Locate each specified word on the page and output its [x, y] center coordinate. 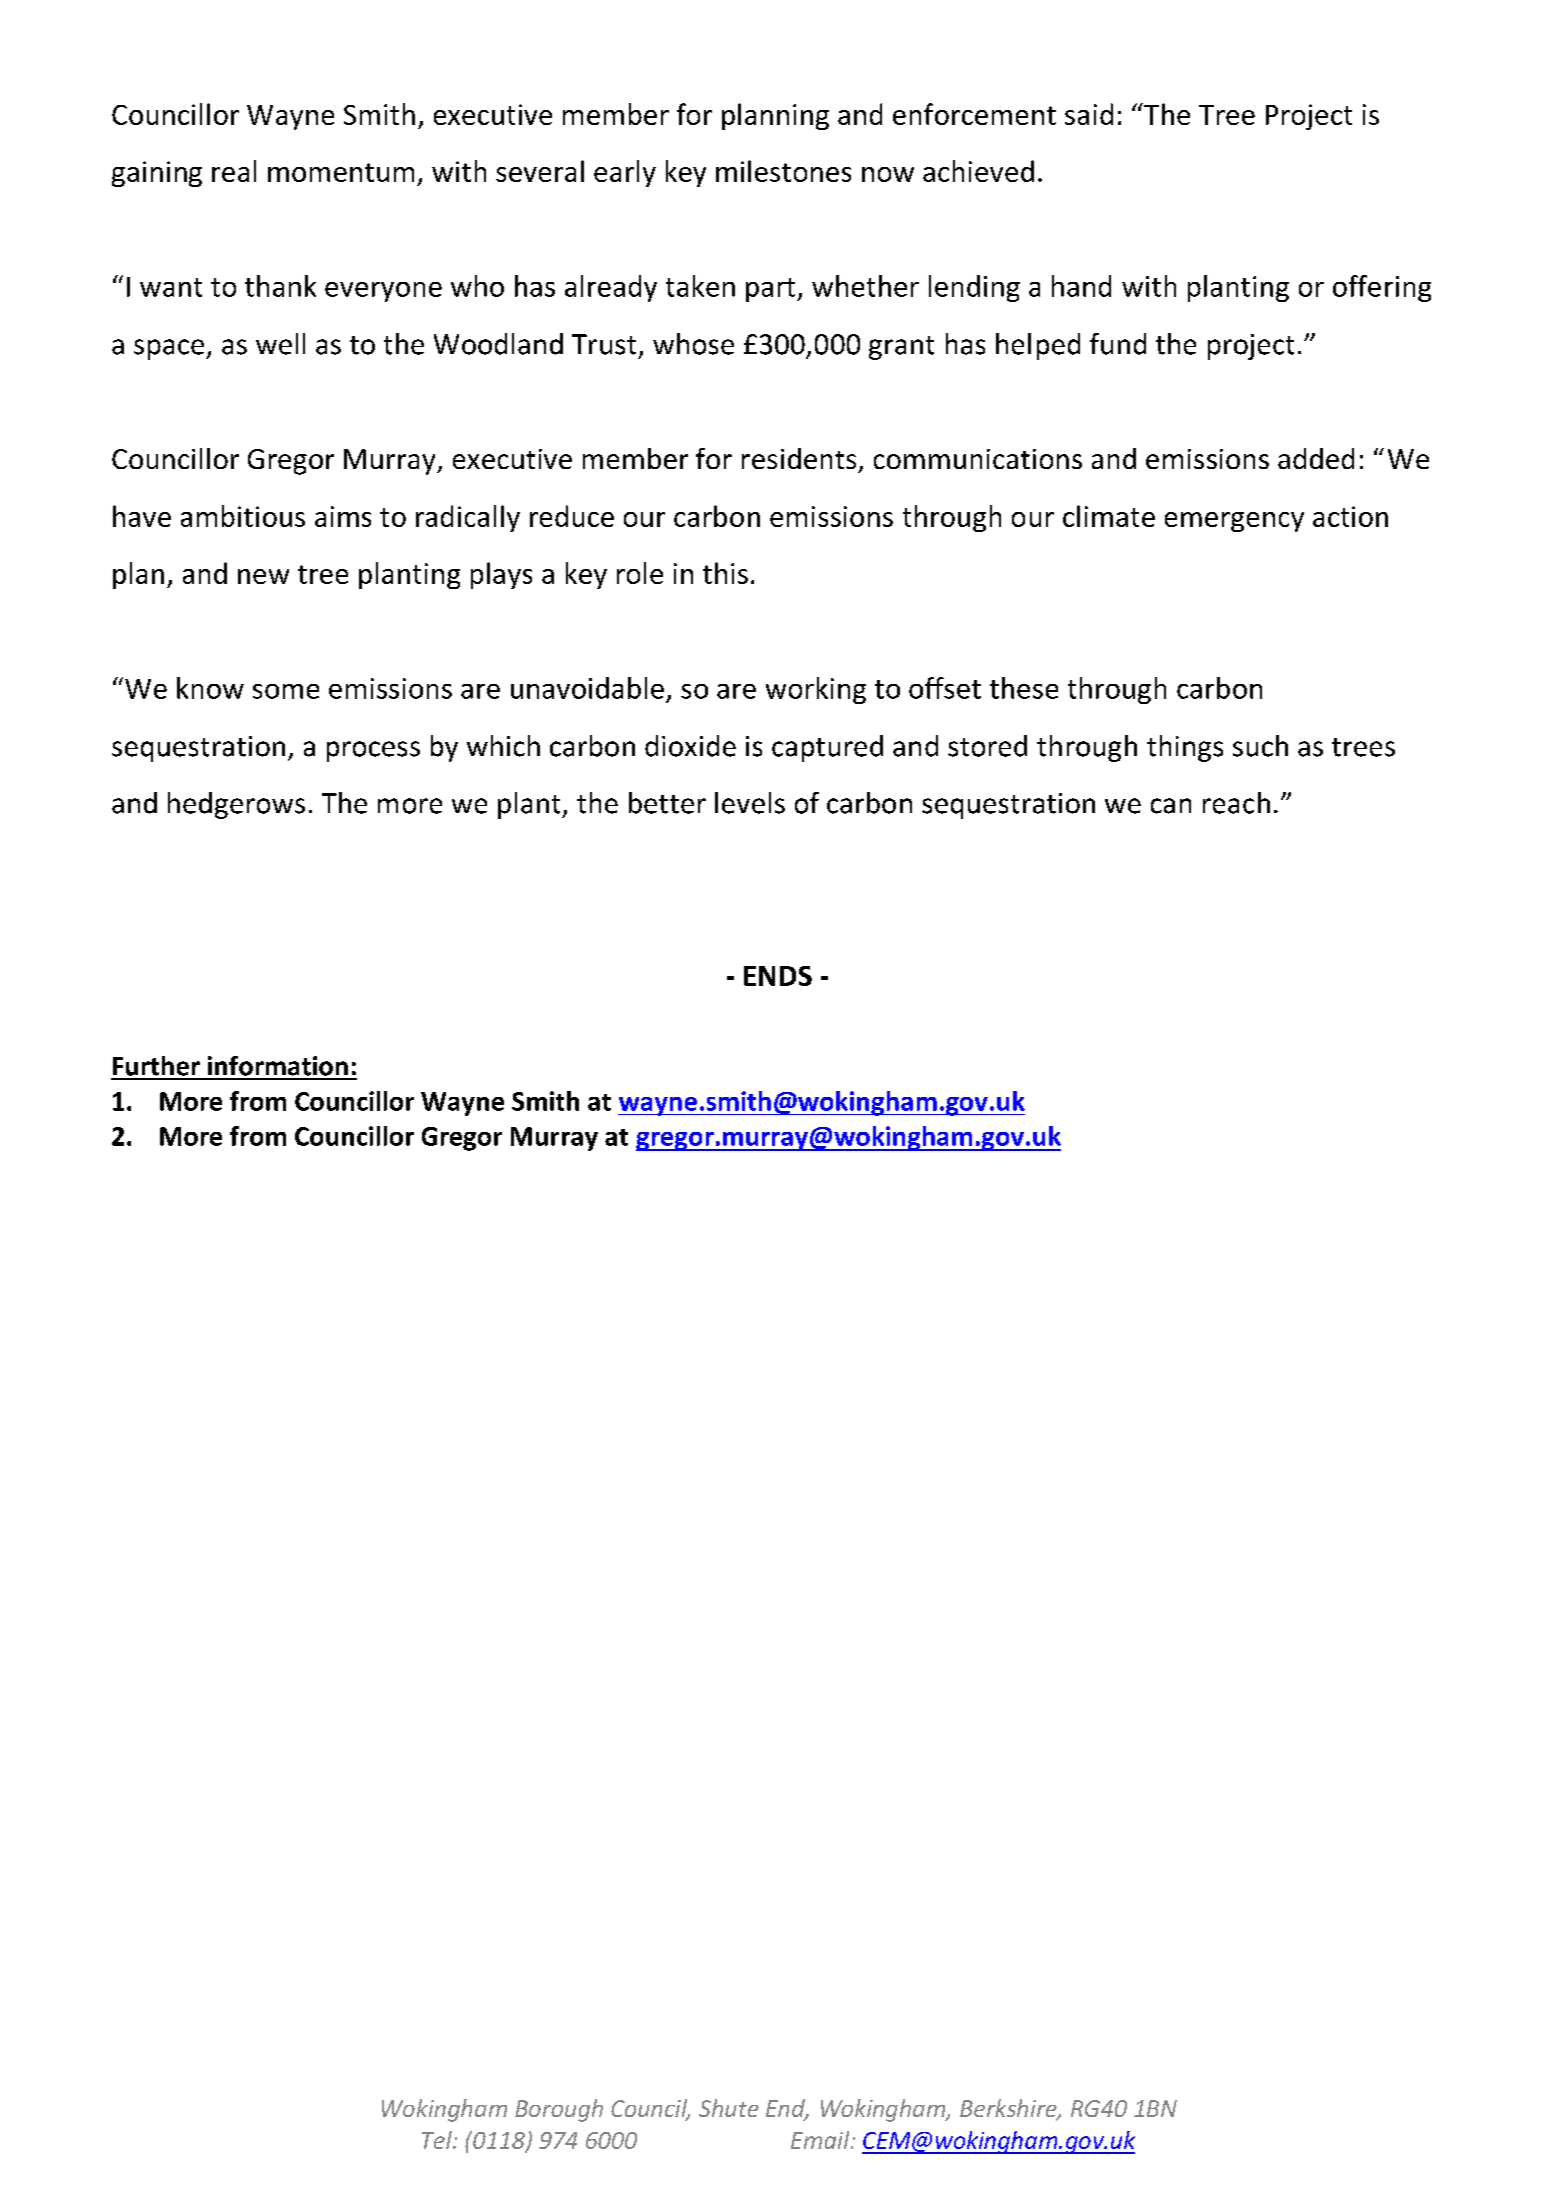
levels [750, 803]
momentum [341, 172]
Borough [559, 2110]
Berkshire [1009, 2109]
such [1260, 746]
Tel [438, 2140]
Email [821, 2140]
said [1089, 114]
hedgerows [236, 805]
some [286, 691]
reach [1236, 803]
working [816, 690]
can [1171, 806]
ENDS [778, 976]
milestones [783, 171]
